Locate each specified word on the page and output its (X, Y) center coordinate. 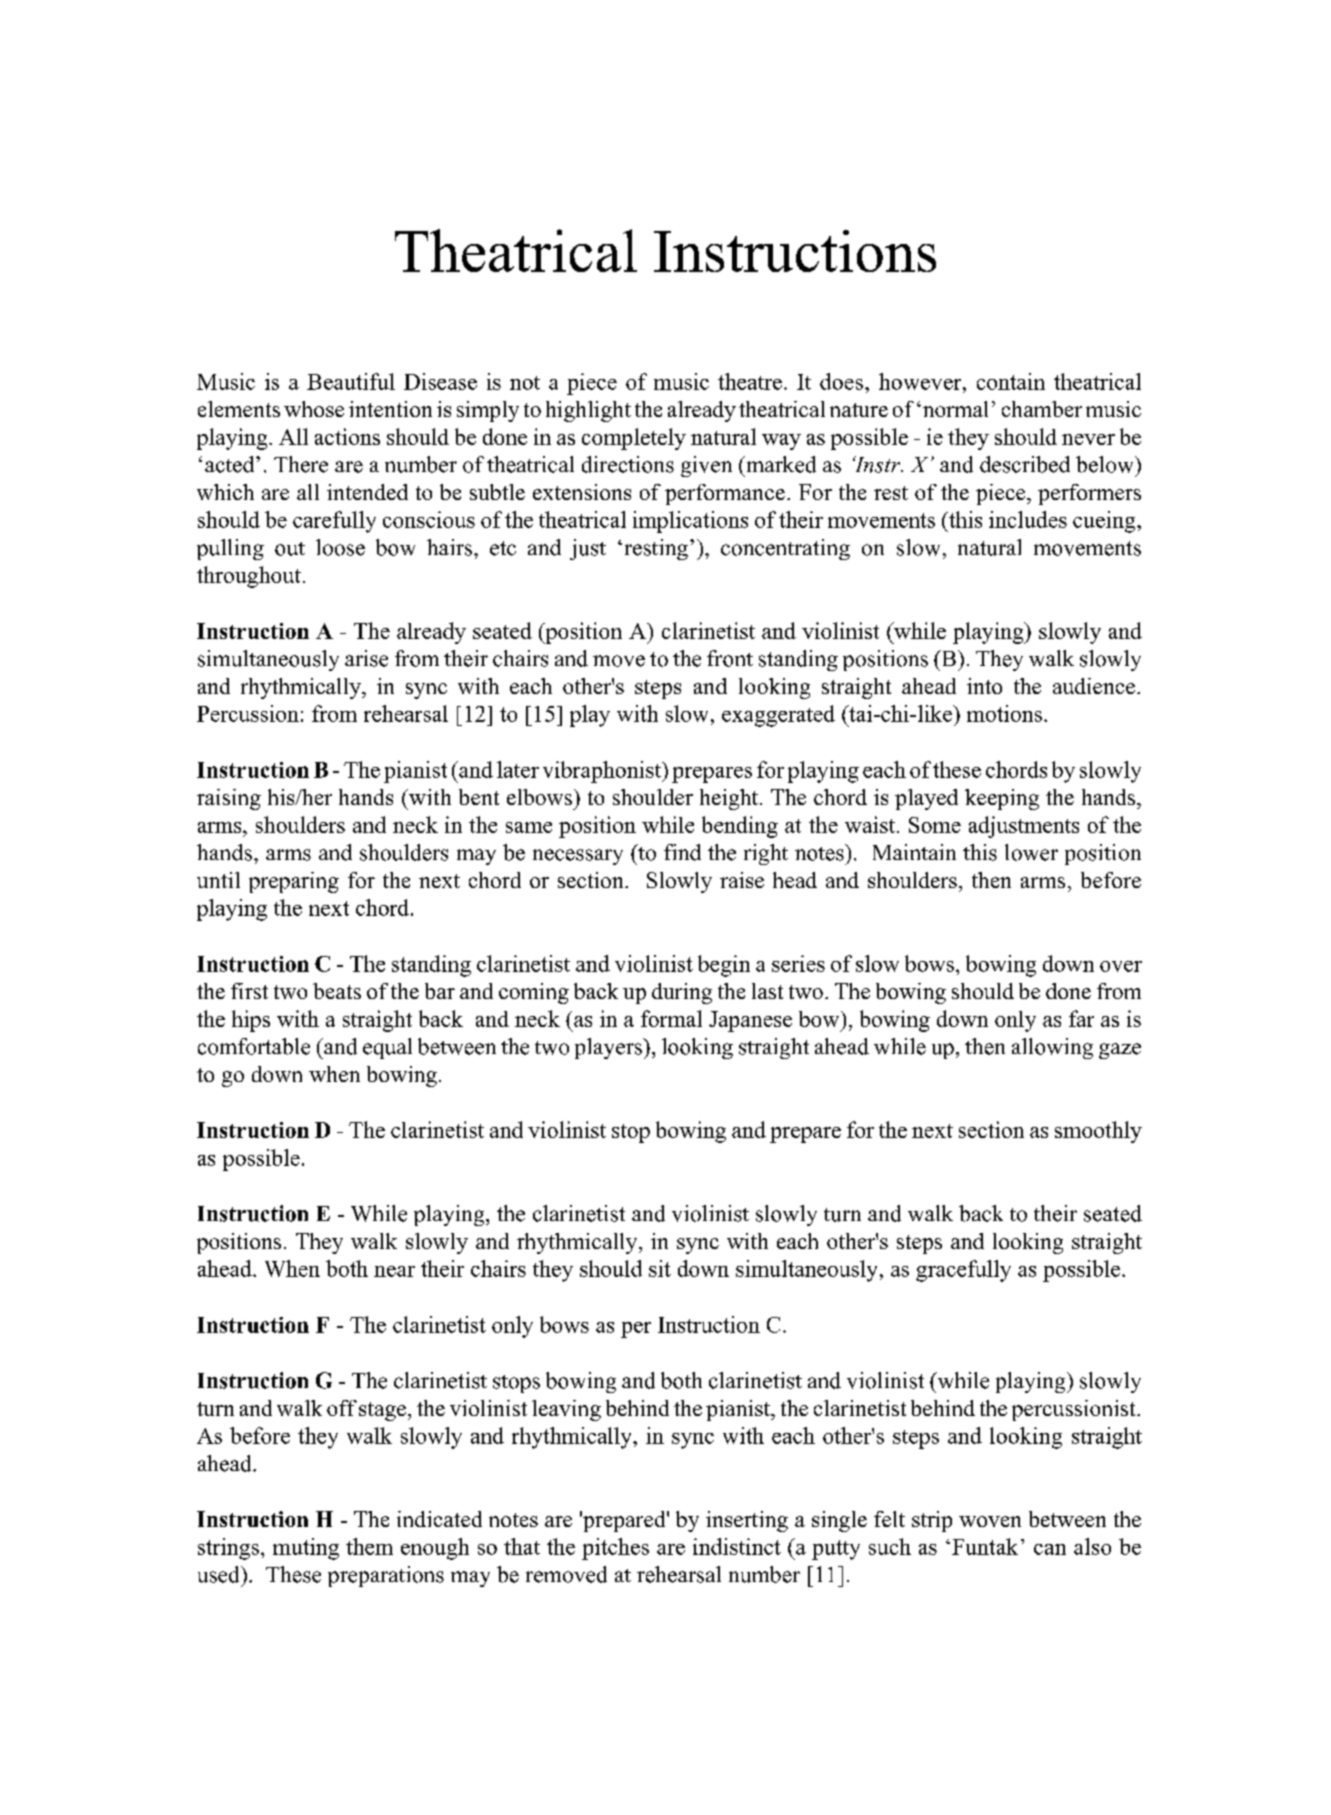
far (1081, 1018)
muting (306, 1549)
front (730, 658)
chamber (1042, 409)
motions (1004, 713)
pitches (615, 1549)
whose (314, 409)
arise (366, 658)
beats (337, 991)
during (682, 993)
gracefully (963, 1271)
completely (634, 439)
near (394, 1271)
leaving (566, 1410)
